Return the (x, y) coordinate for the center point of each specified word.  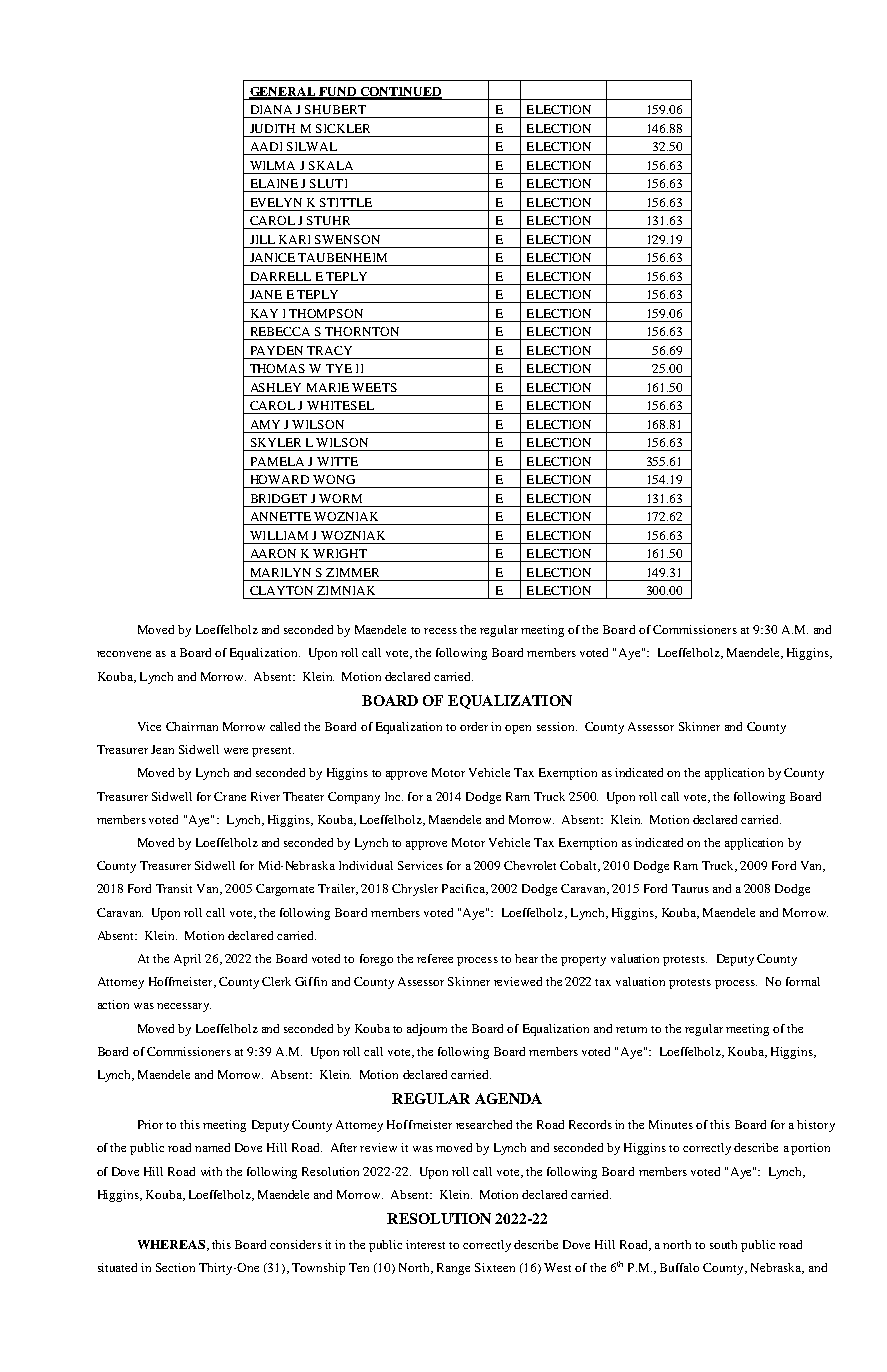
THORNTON (362, 331)
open (518, 729)
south (723, 1244)
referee (435, 958)
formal (803, 981)
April (187, 960)
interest (425, 1244)
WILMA (272, 165)
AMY (265, 424)
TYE (339, 368)
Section (175, 1267)
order (474, 726)
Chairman (192, 726)
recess (440, 631)
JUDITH (272, 128)
